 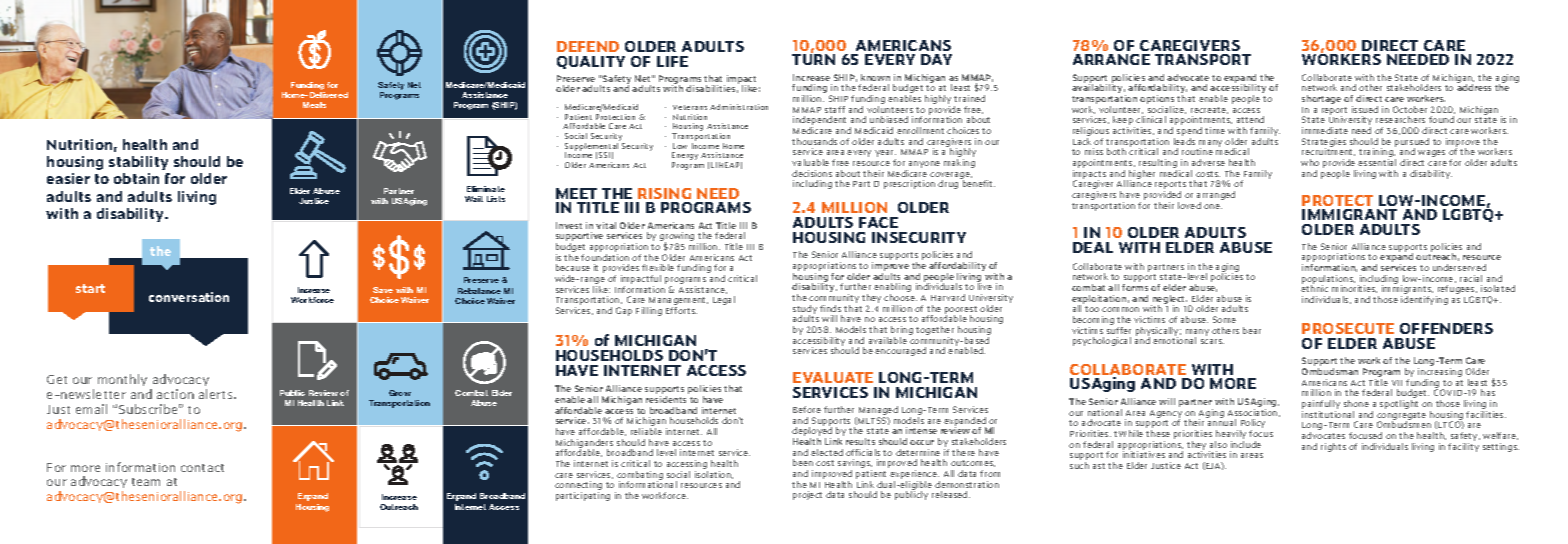 What do you see at coordinates (909, 184) in the screenshot?
I see `prescription` at bounding box center [909, 184].
